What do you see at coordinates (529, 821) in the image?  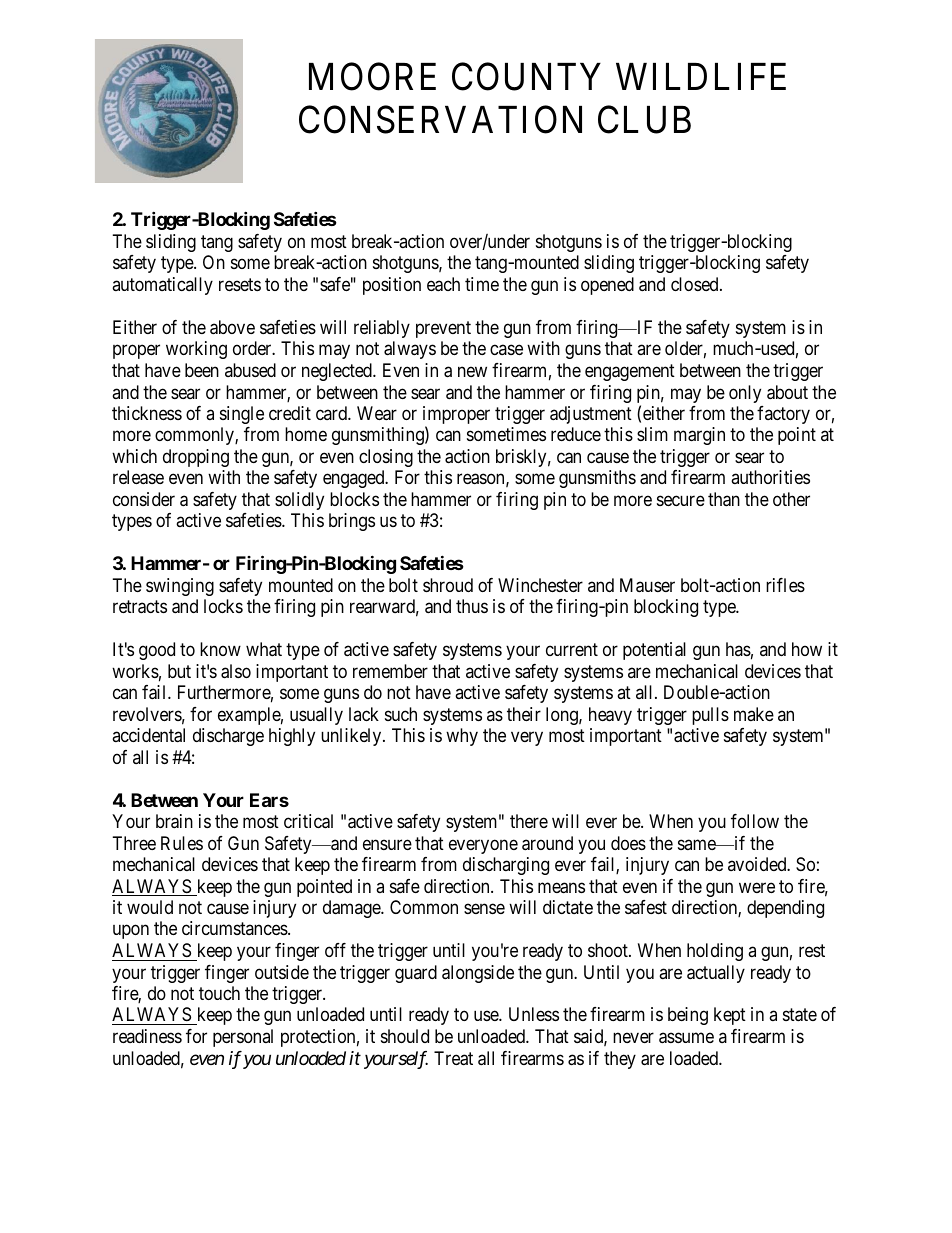 I see `there` at bounding box center [529, 821].
